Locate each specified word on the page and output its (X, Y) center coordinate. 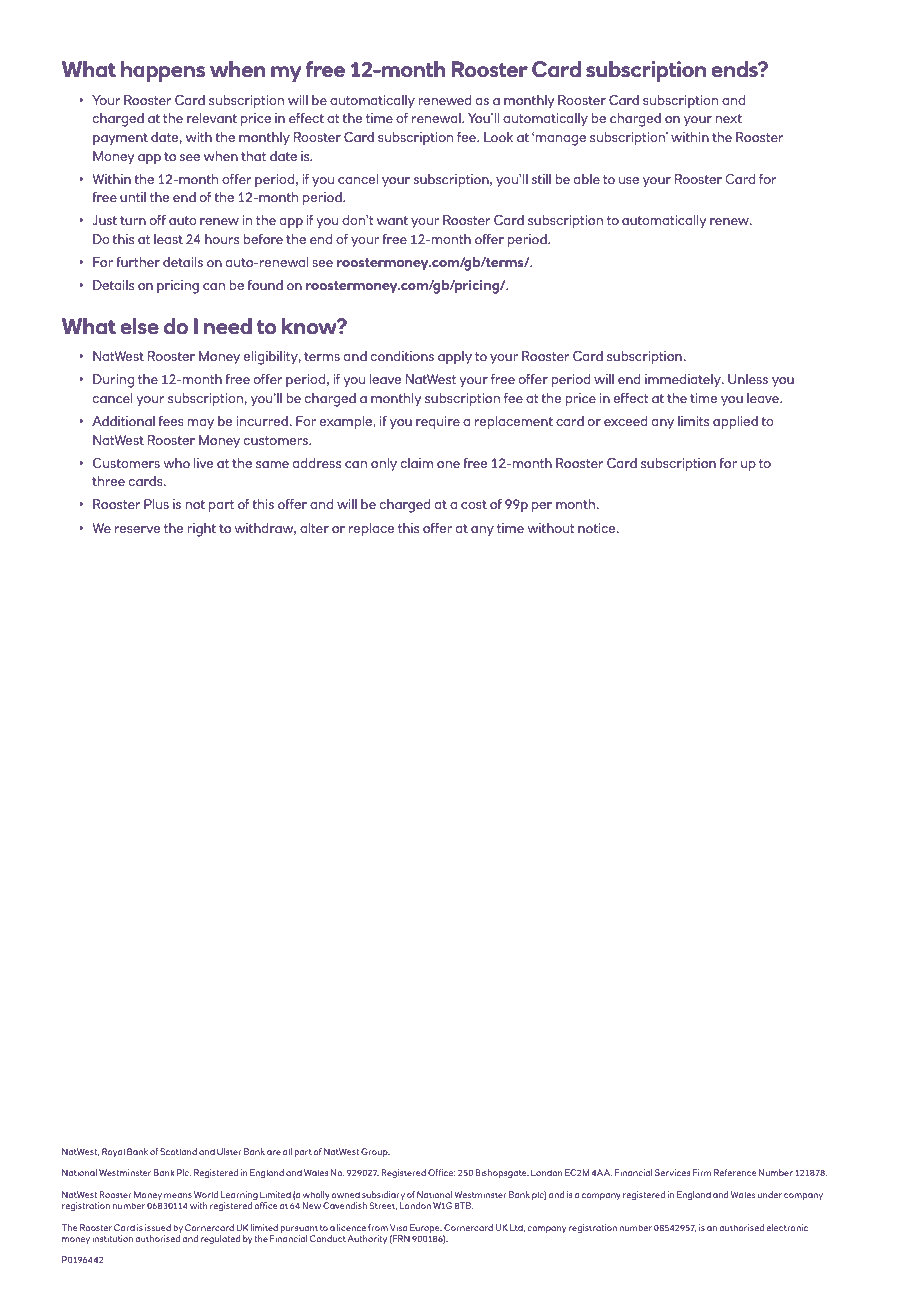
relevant (212, 118)
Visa (398, 1227)
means (178, 1195)
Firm (702, 1172)
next (728, 118)
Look (498, 137)
